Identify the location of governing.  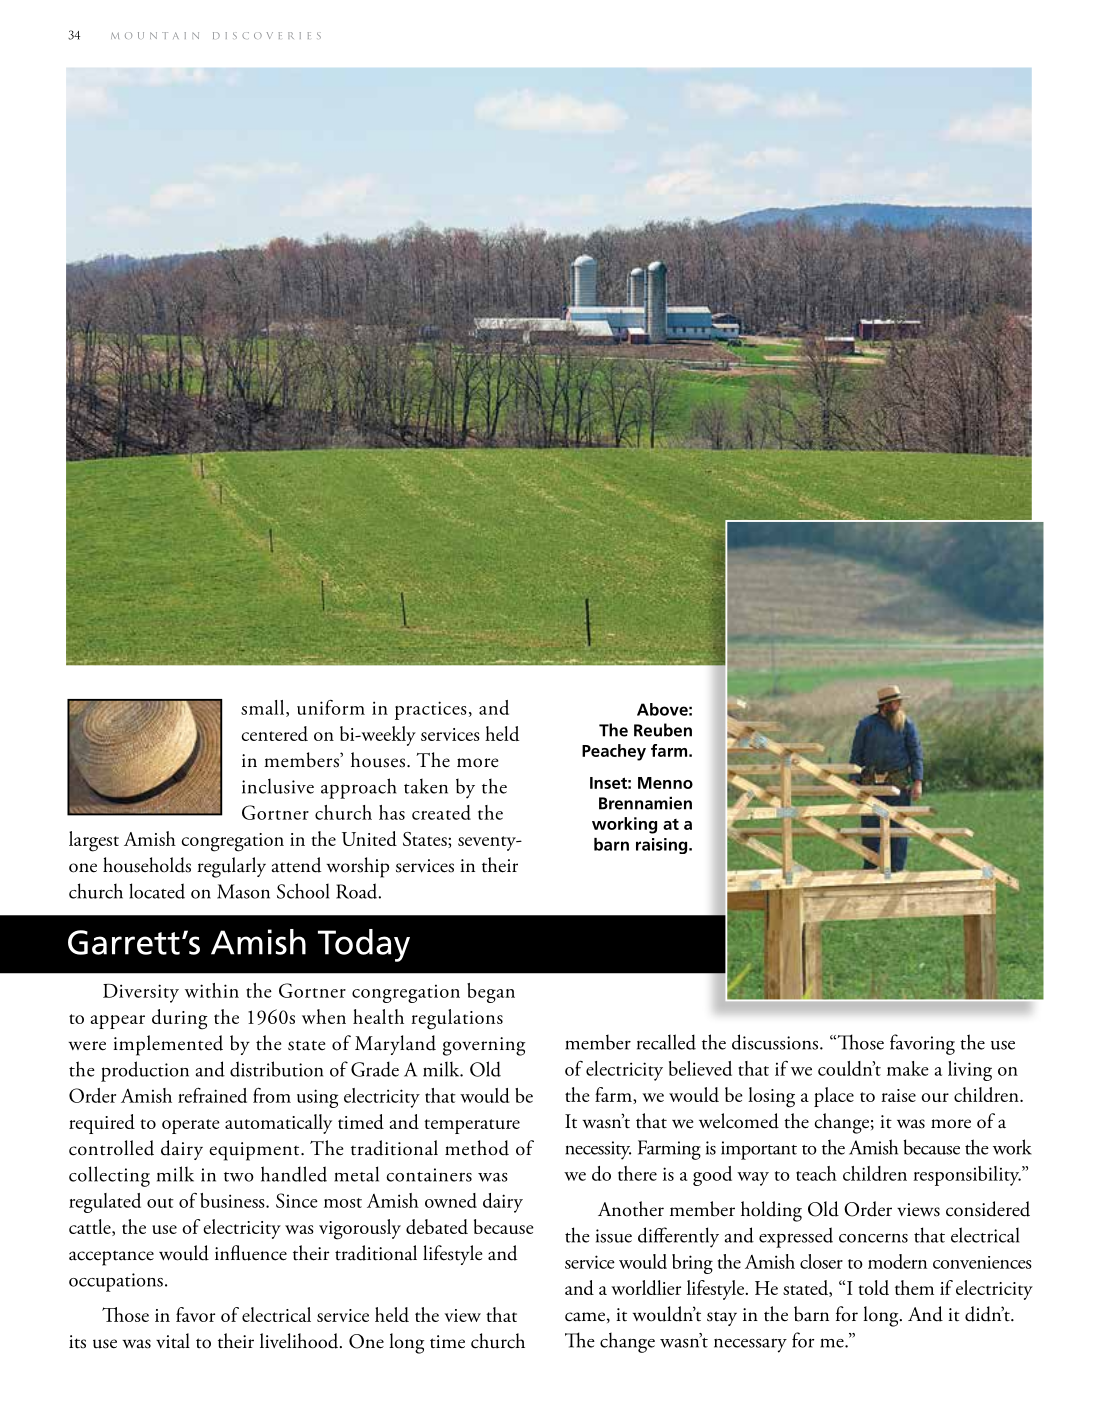
(484, 1046).
